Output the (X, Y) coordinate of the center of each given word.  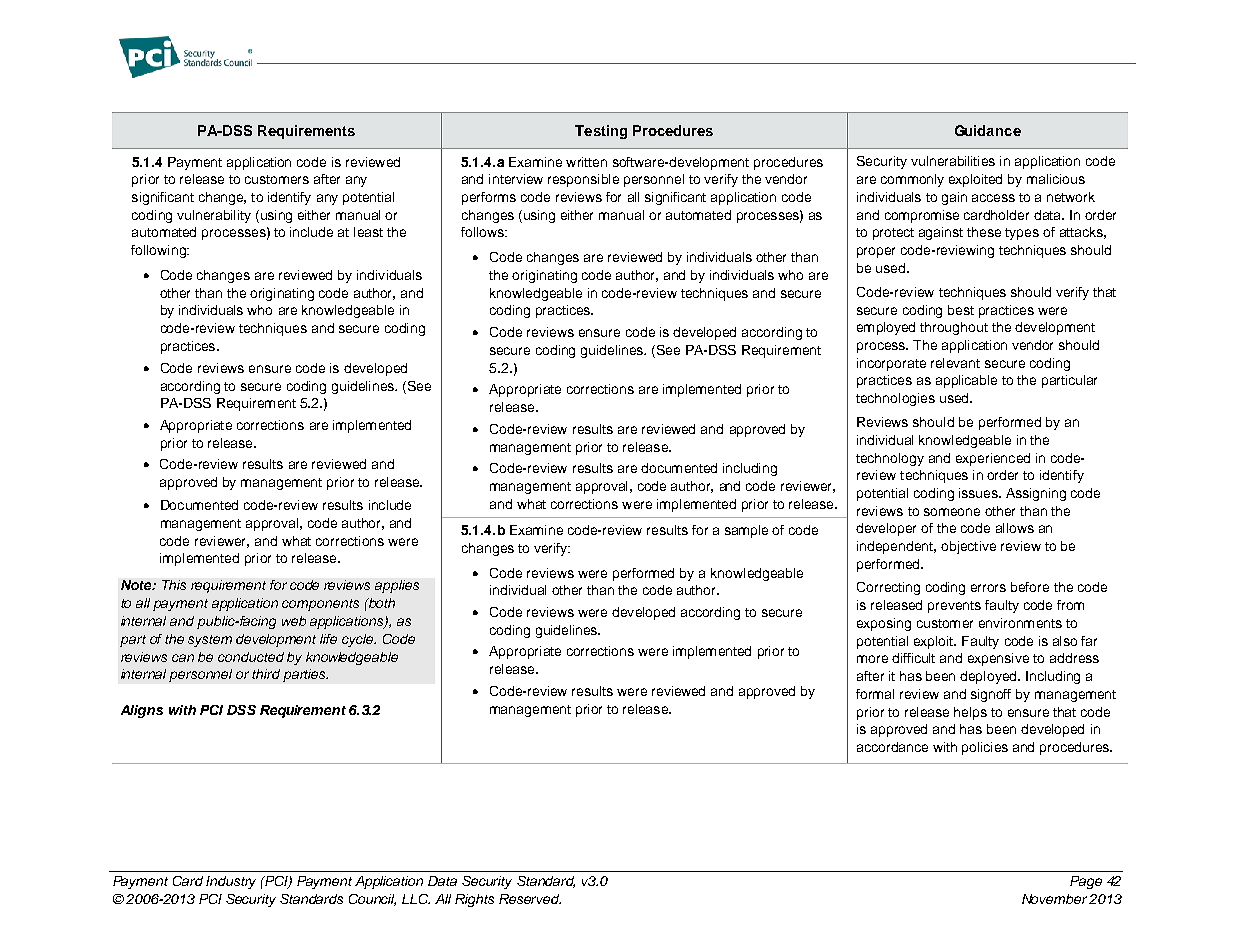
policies (985, 748)
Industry (231, 882)
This (174, 585)
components (320, 605)
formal (875, 694)
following (159, 251)
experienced (993, 459)
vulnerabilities (953, 161)
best (961, 310)
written (586, 162)
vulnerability (214, 216)
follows (483, 232)
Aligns (142, 711)
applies (397, 586)
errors (988, 588)
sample (746, 531)
